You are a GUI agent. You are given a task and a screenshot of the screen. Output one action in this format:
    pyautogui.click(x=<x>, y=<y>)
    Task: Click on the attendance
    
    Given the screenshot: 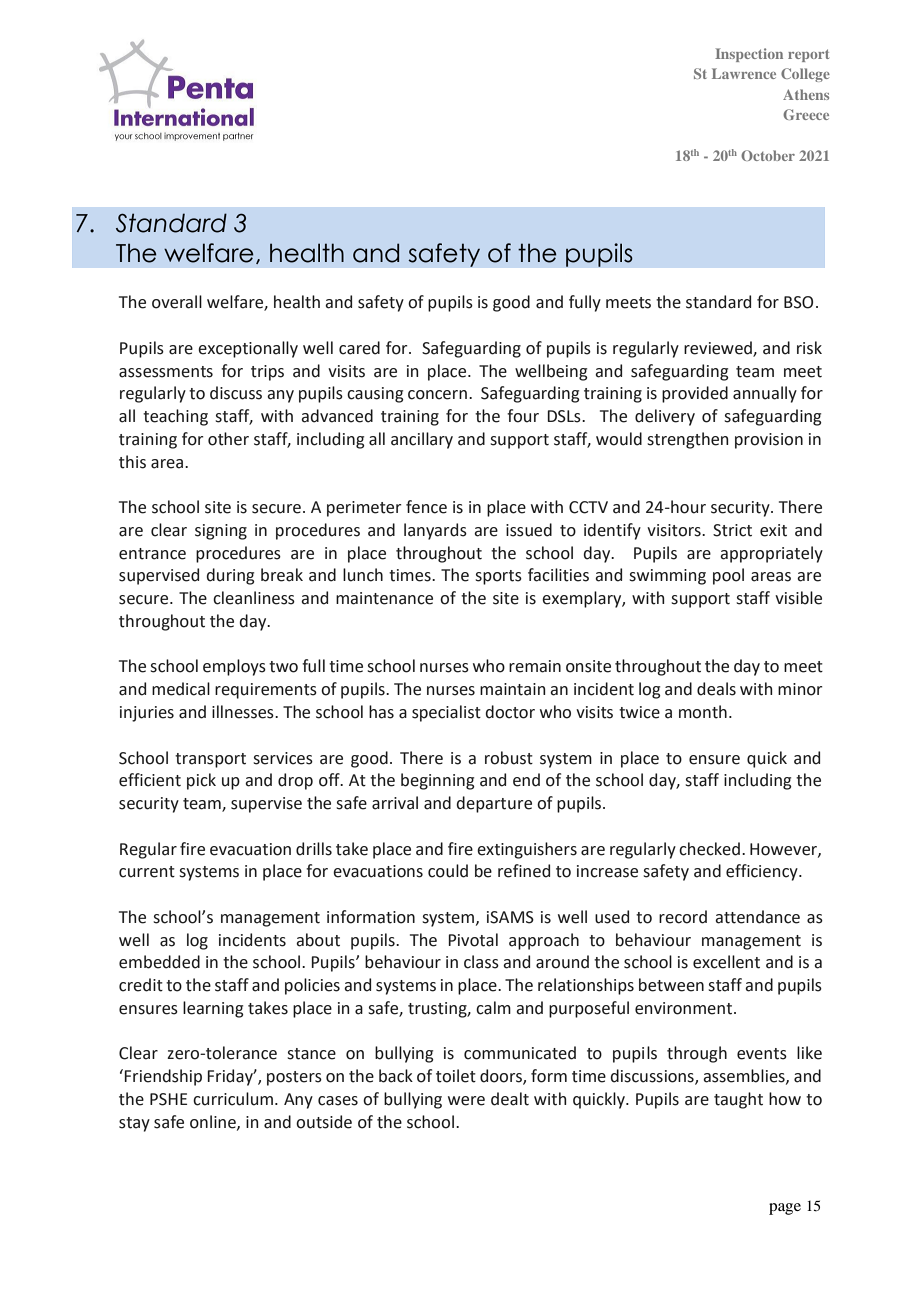 What is the action you would take?
    pyautogui.click(x=757, y=917)
